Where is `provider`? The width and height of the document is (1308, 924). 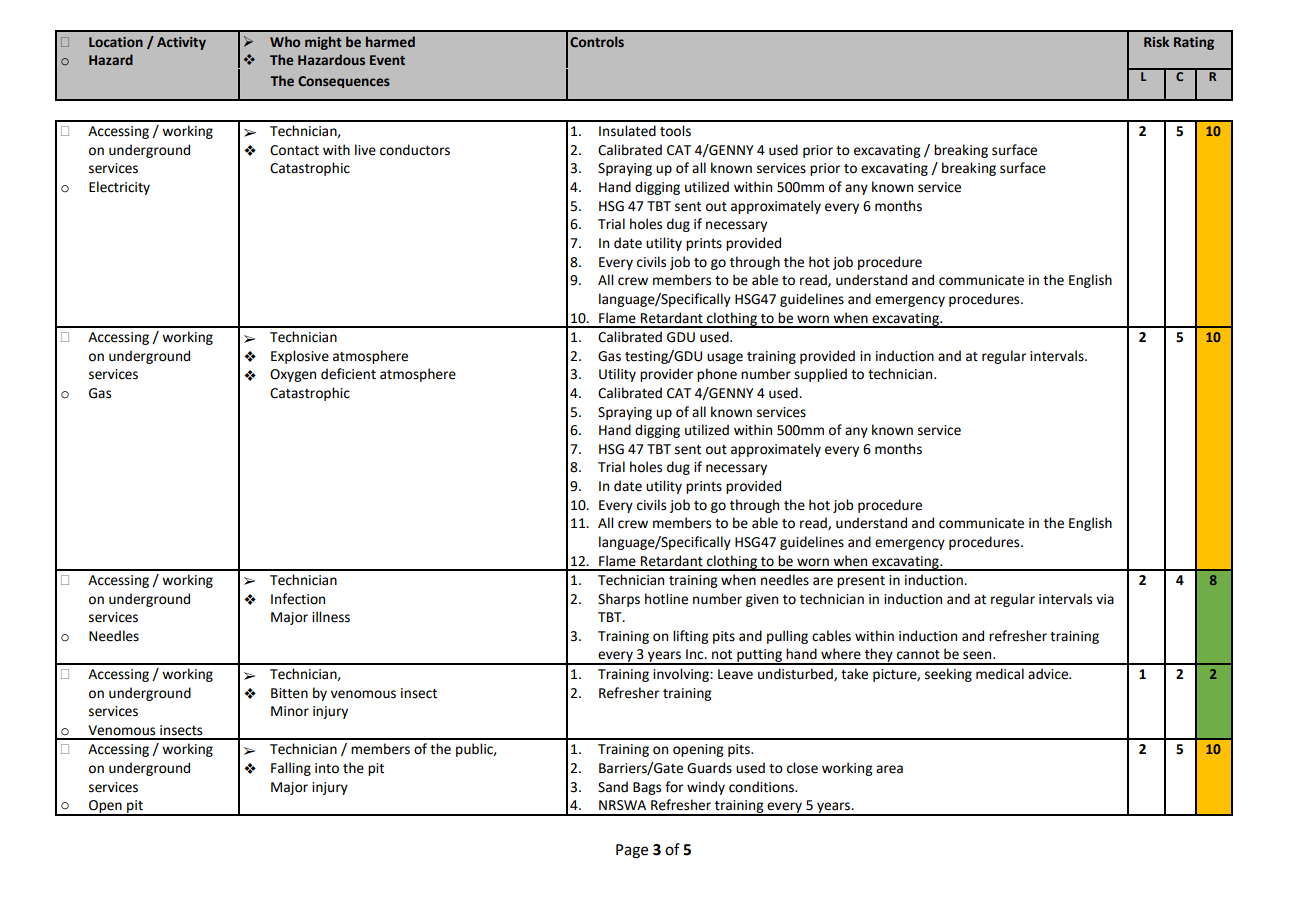
provider is located at coordinates (666, 375).
